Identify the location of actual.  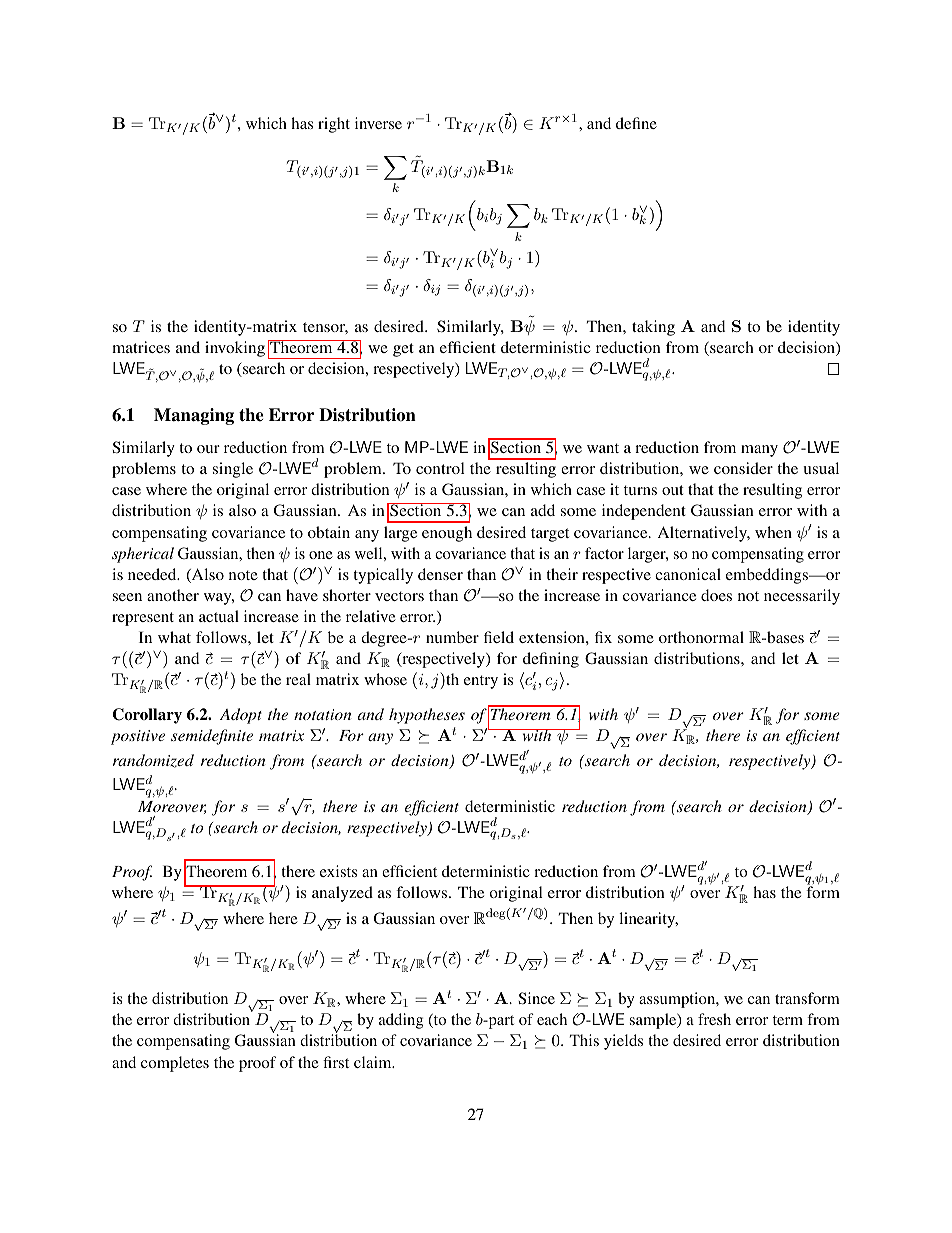
(219, 616).
